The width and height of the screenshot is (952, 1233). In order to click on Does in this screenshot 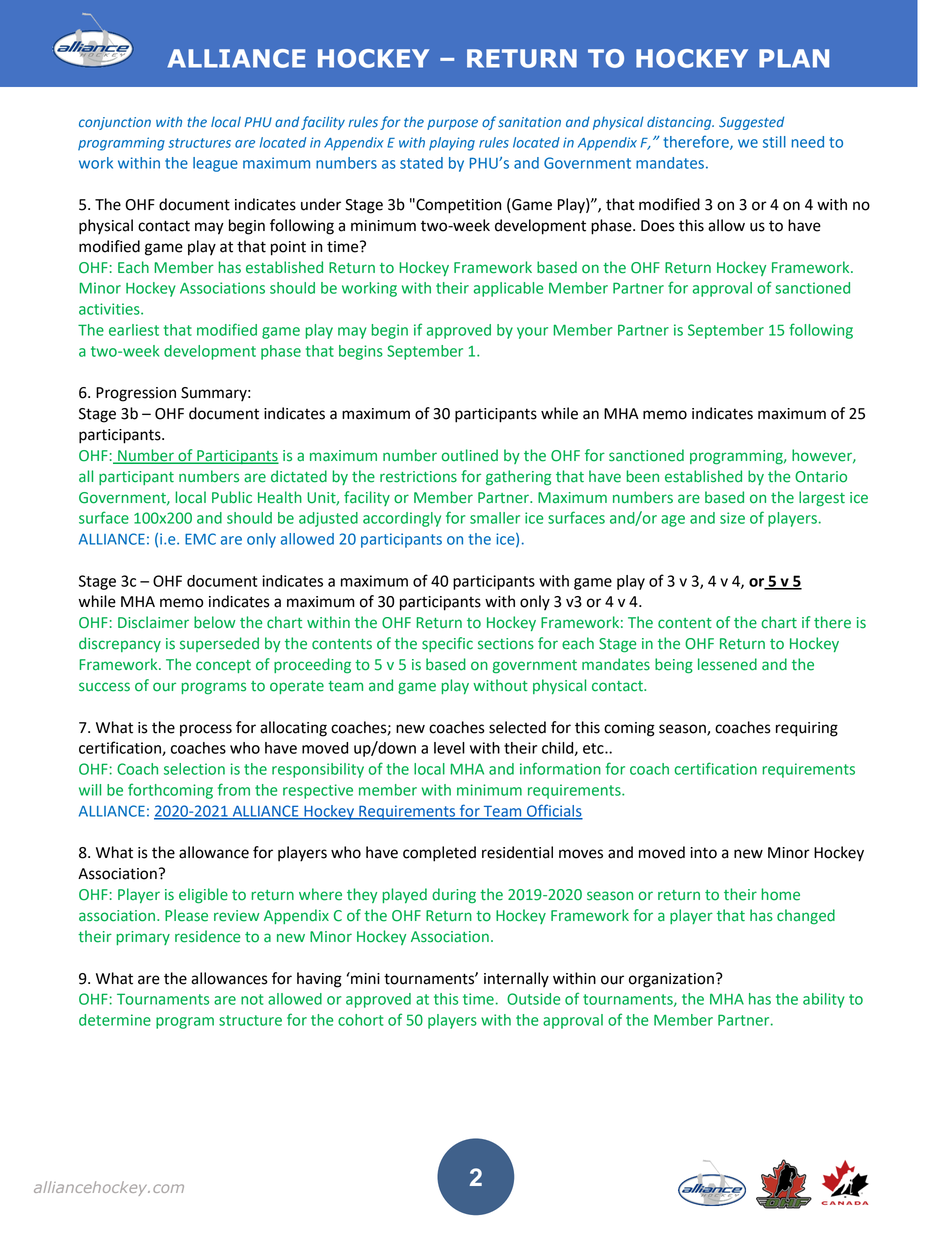, I will do `click(658, 226)`.
